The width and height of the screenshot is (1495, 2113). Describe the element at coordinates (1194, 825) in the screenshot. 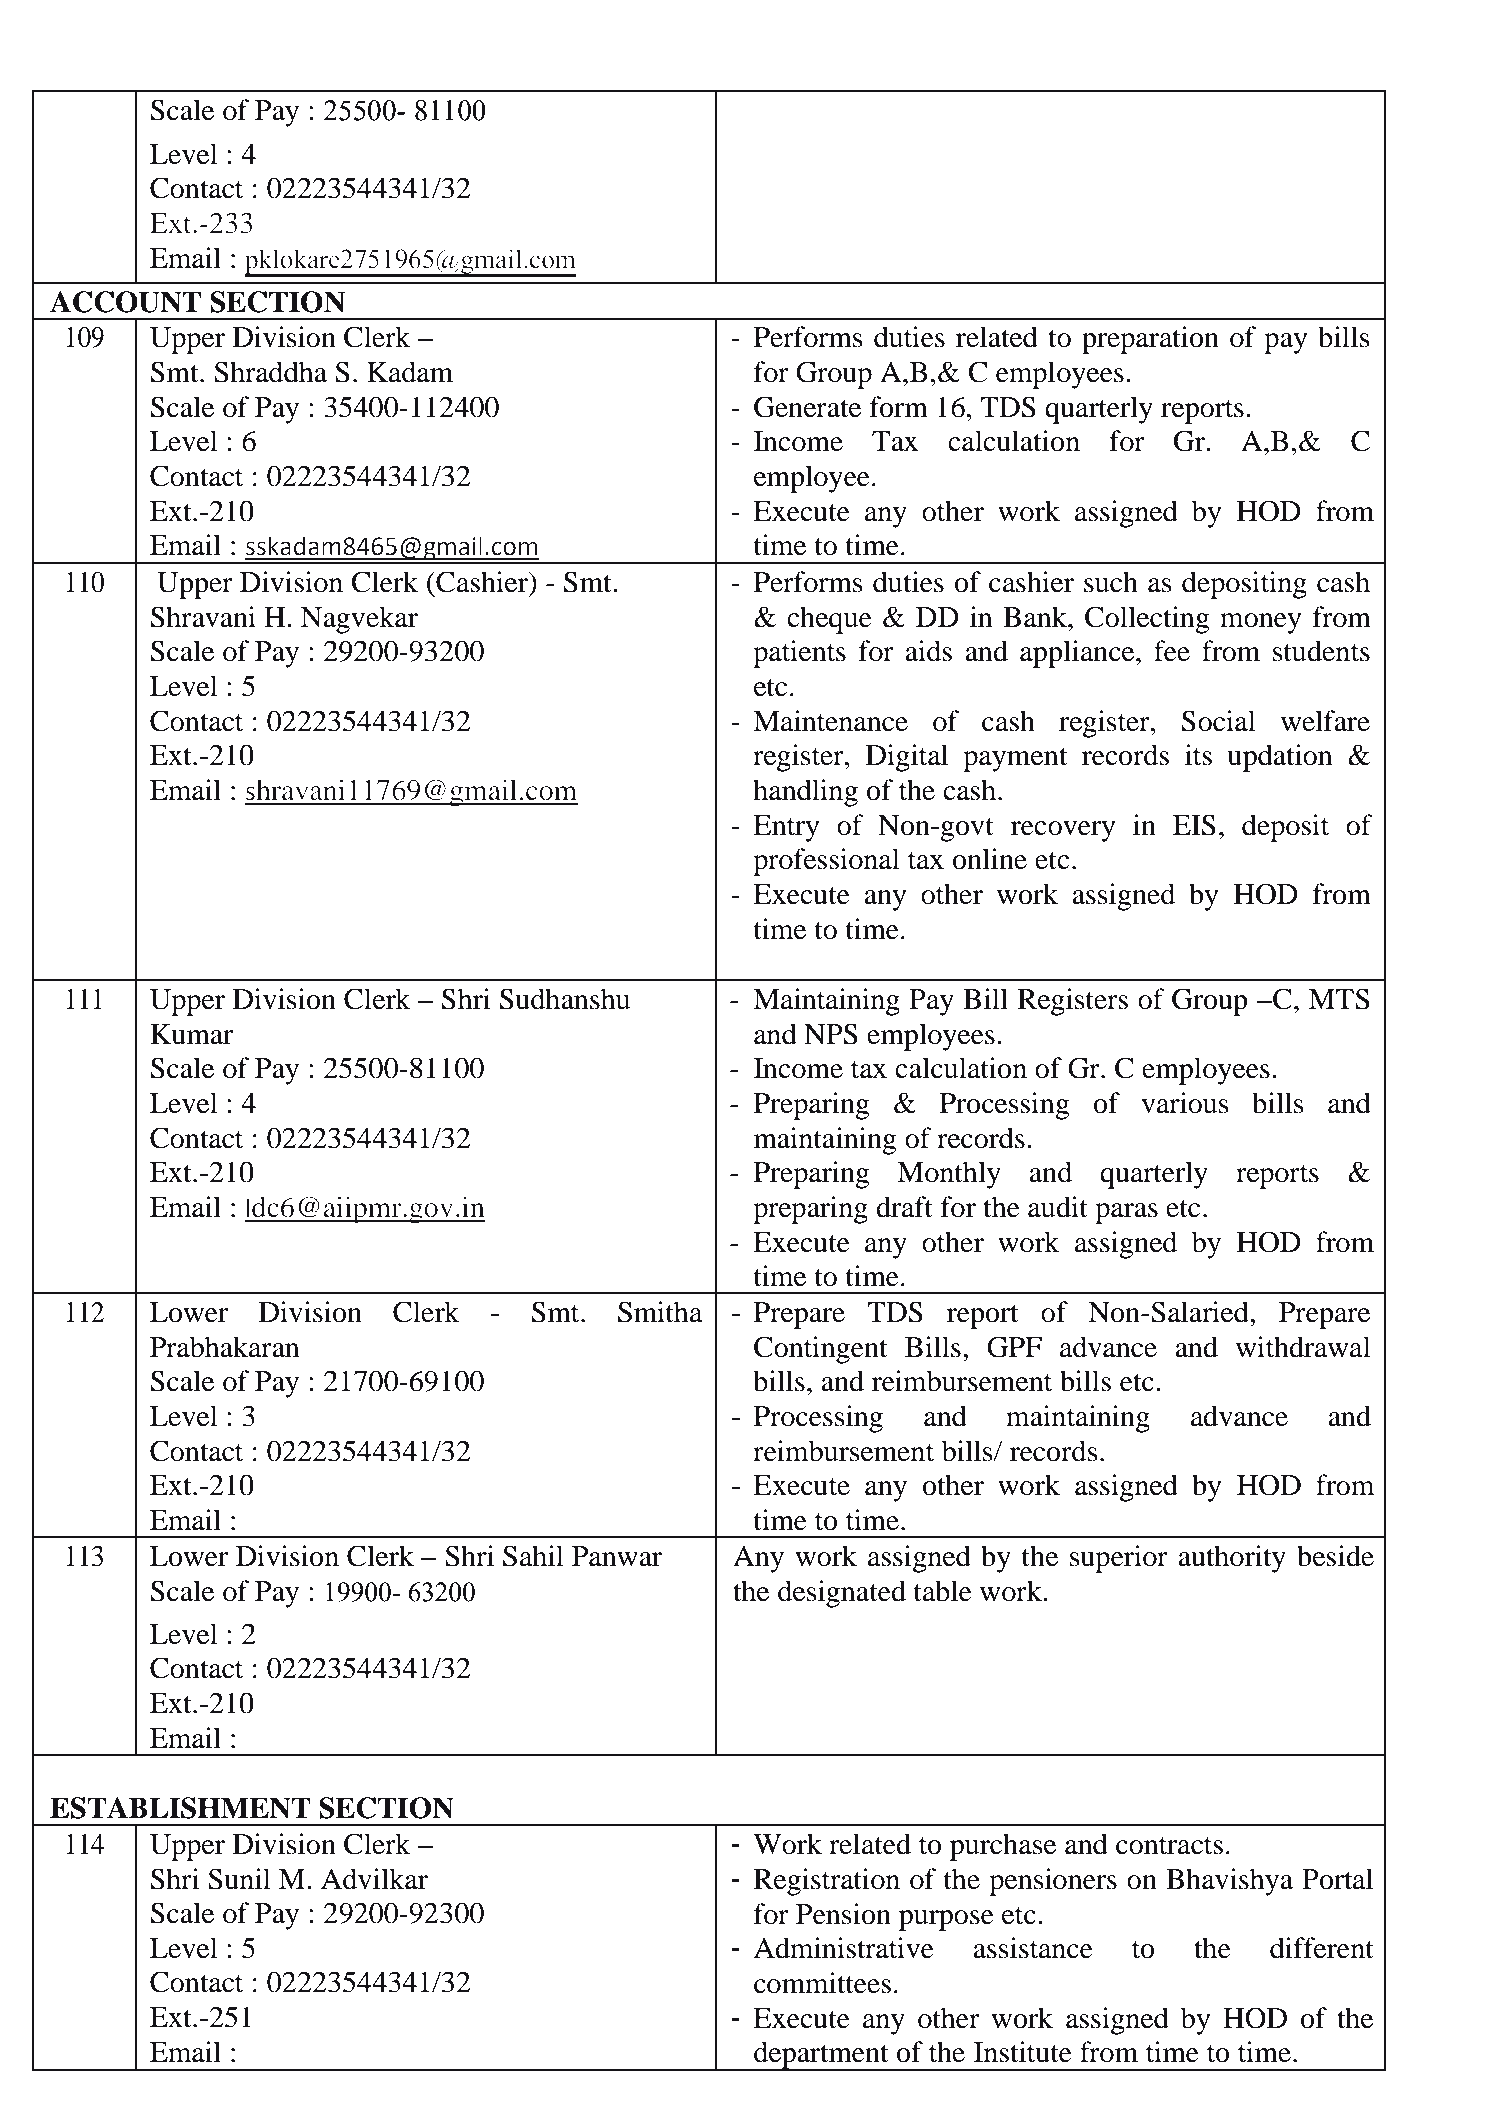

I see `EIS` at that location.
